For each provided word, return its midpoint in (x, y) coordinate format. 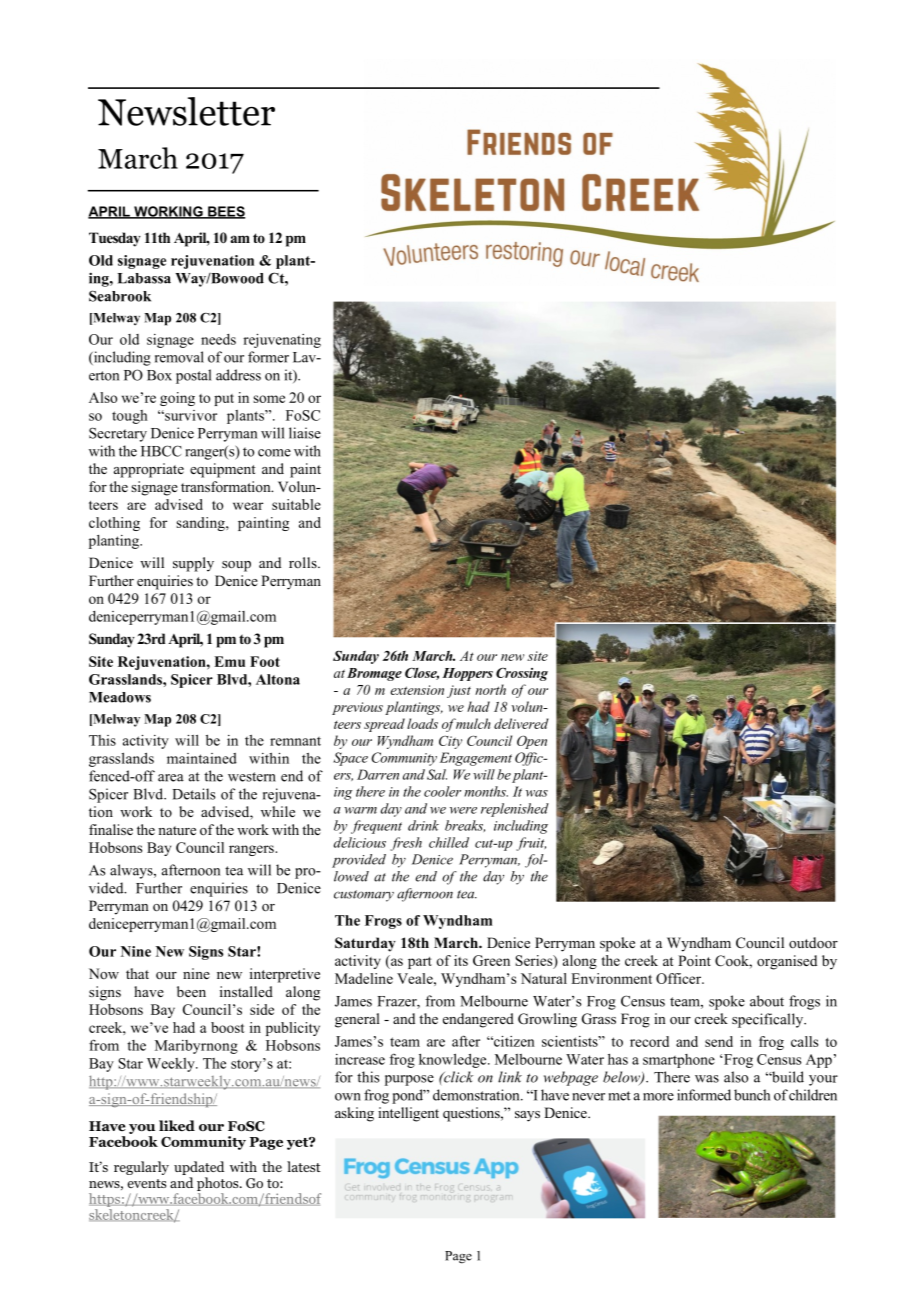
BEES (225, 212)
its (461, 960)
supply (193, 564)
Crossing (522, 674)
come (274, 453)
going (177, 399)
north (490, 689)
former (268, 357)
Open (532, 742)
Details (194, 794)
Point (694, 960)
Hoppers (467, 674)
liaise (305, 433)
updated (199, 1169)
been (191, 991)
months (486, 791)
